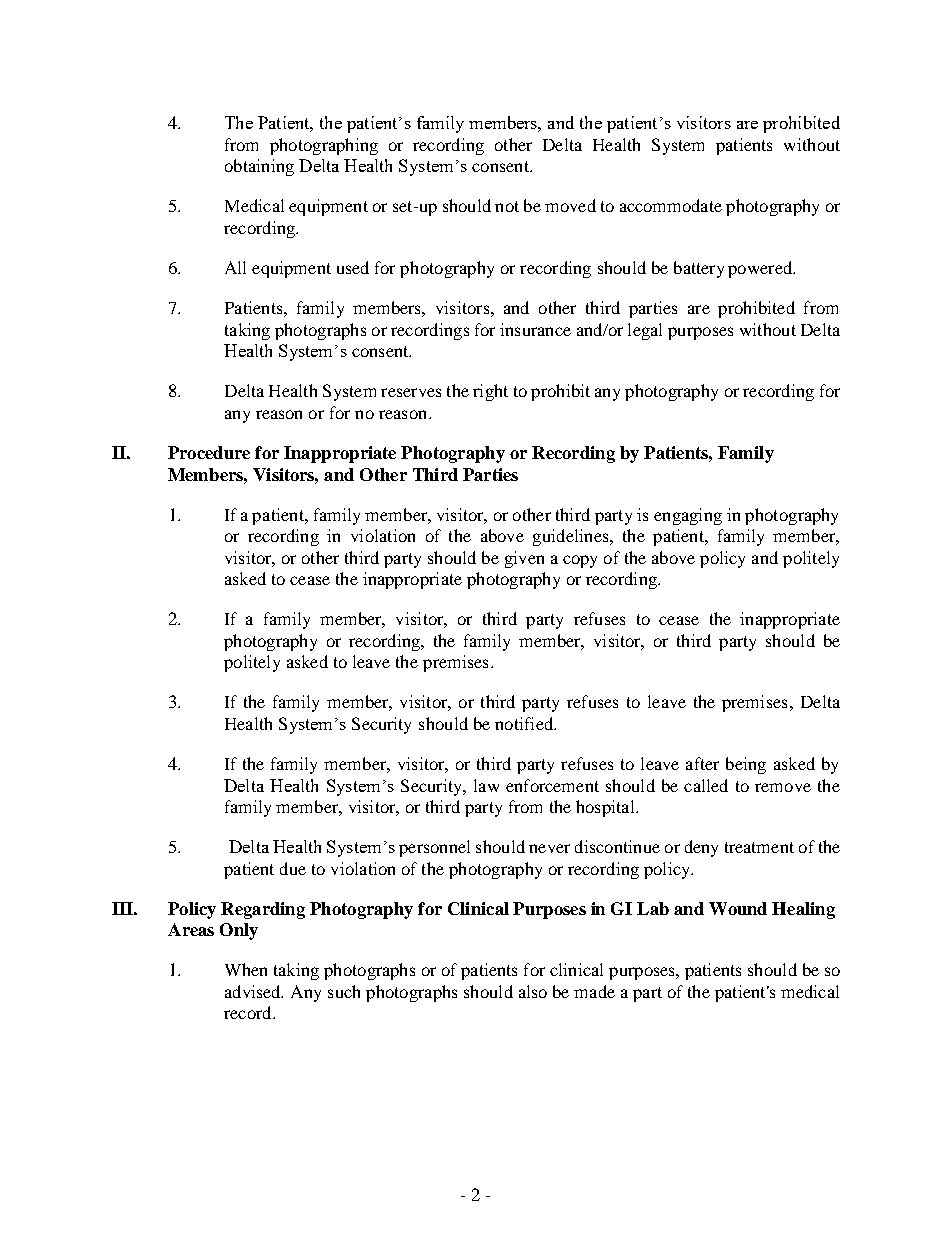 The height and width of the image is (1233, 952). What do you see at coordinates (246, 969) in the image?
I see `When` at bounding box center [246, 969].
